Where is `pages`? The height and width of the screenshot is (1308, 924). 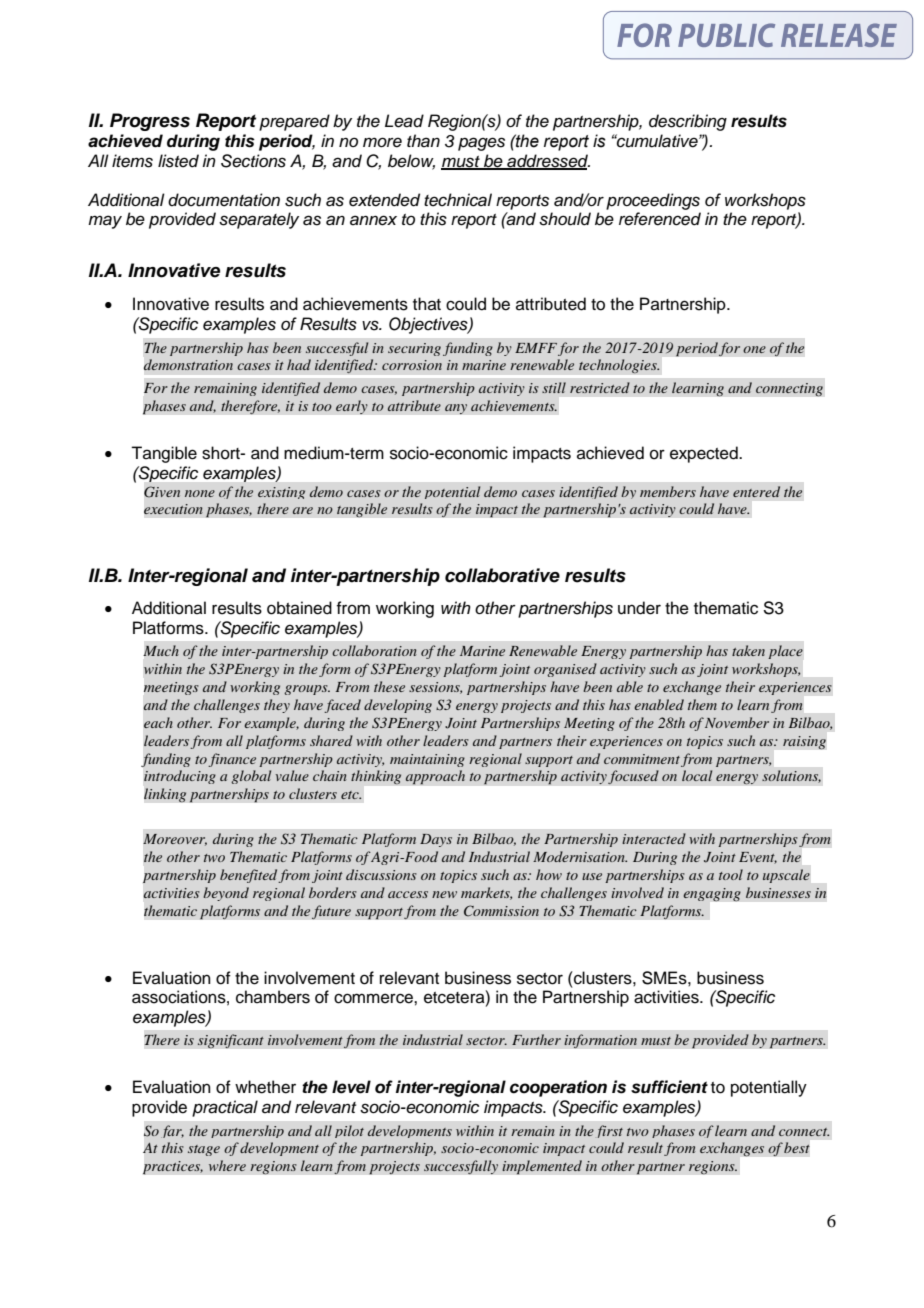
pages is located at coordinates (481, 144).
